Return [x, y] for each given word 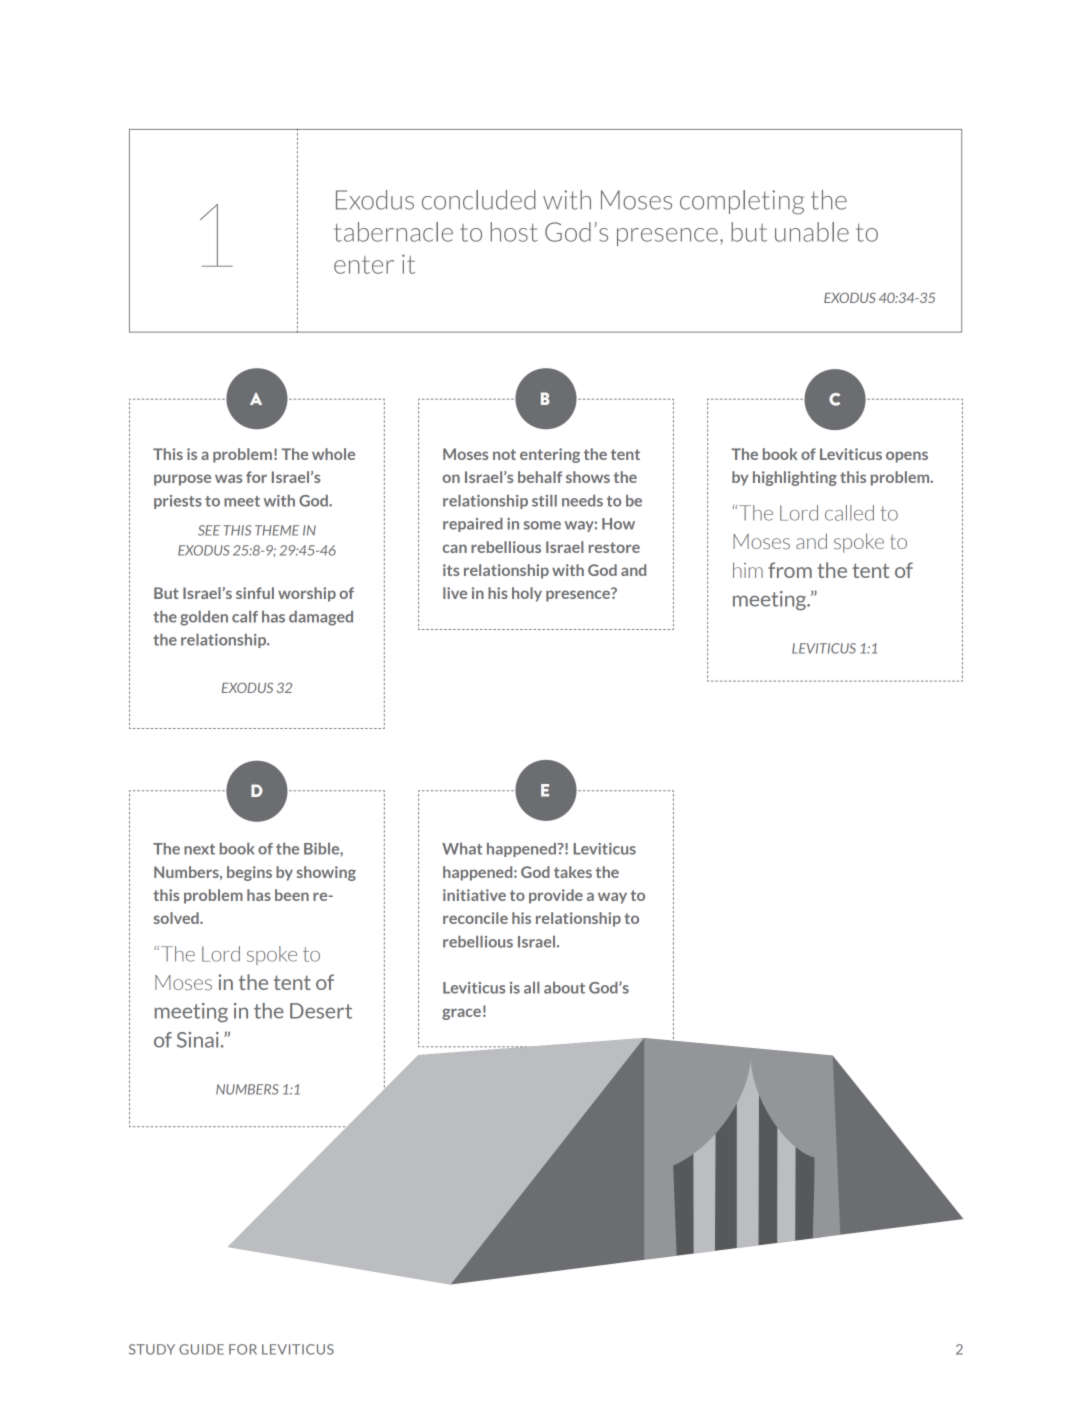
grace [461, 1014]
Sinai [198, 1040]
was [228, 478]
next [199, 849]
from [790, 570]
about [564, 988]
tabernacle [393, 232]
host [514, 232]
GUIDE [201, 1349]
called [849, 513]
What [462, 849]
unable [812, 232]
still [544, 501]
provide [556, 896]
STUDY [152, 1349]
